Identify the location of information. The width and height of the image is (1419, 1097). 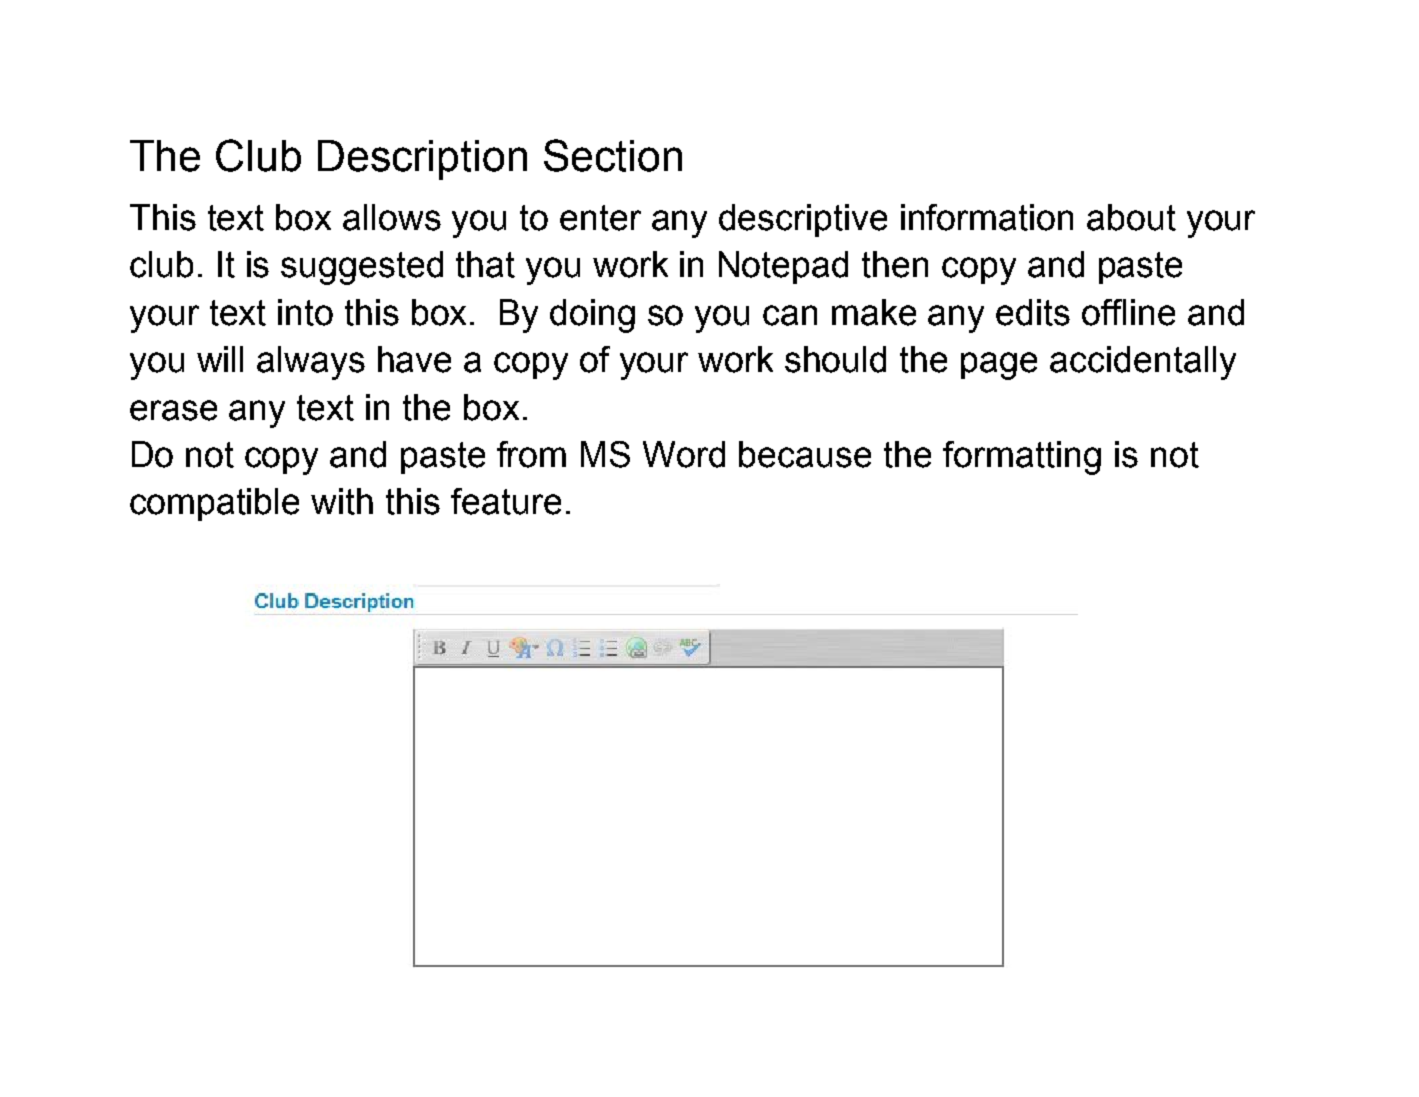
(987, 217).
